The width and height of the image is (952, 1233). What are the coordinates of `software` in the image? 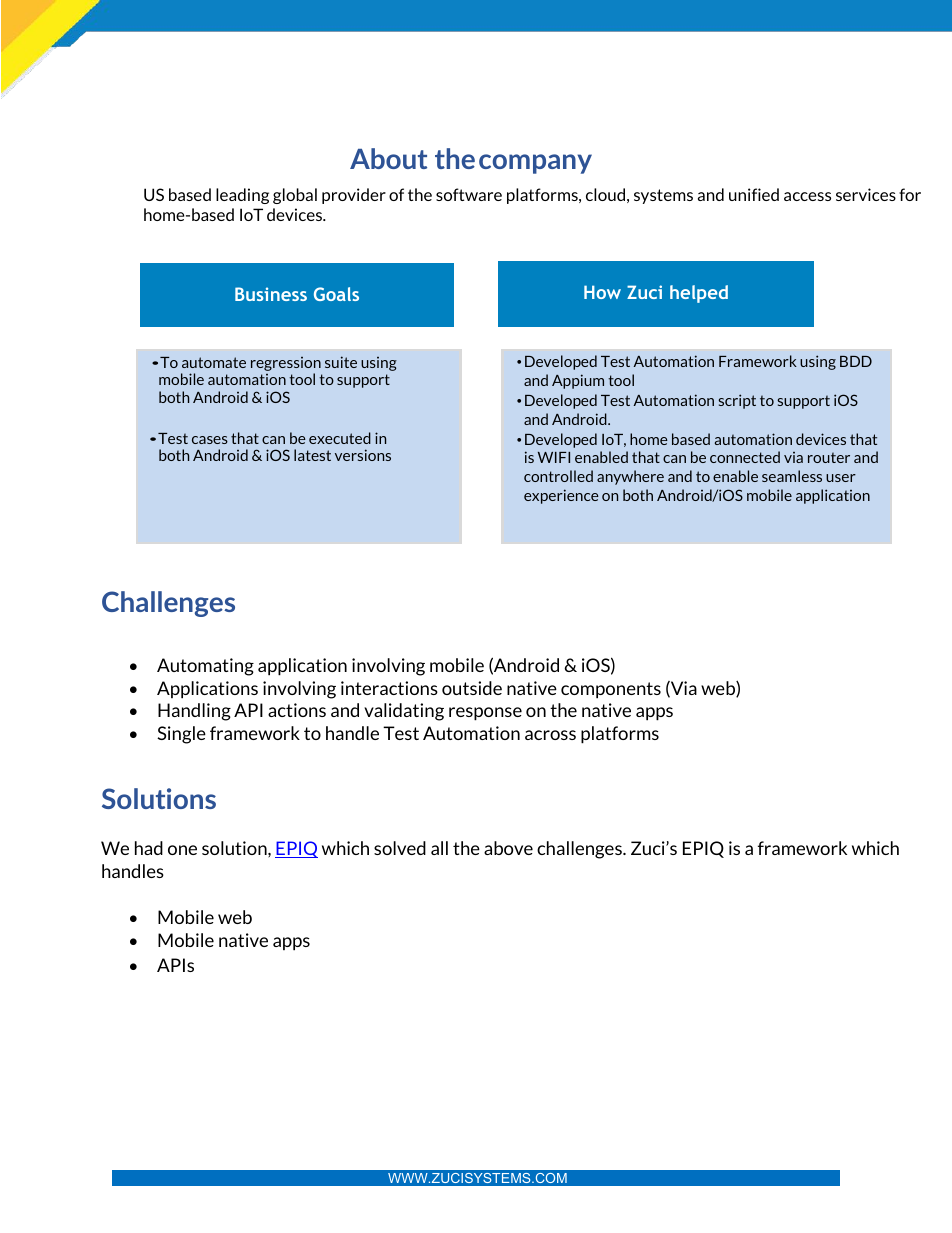 It's located at (469, 194).
